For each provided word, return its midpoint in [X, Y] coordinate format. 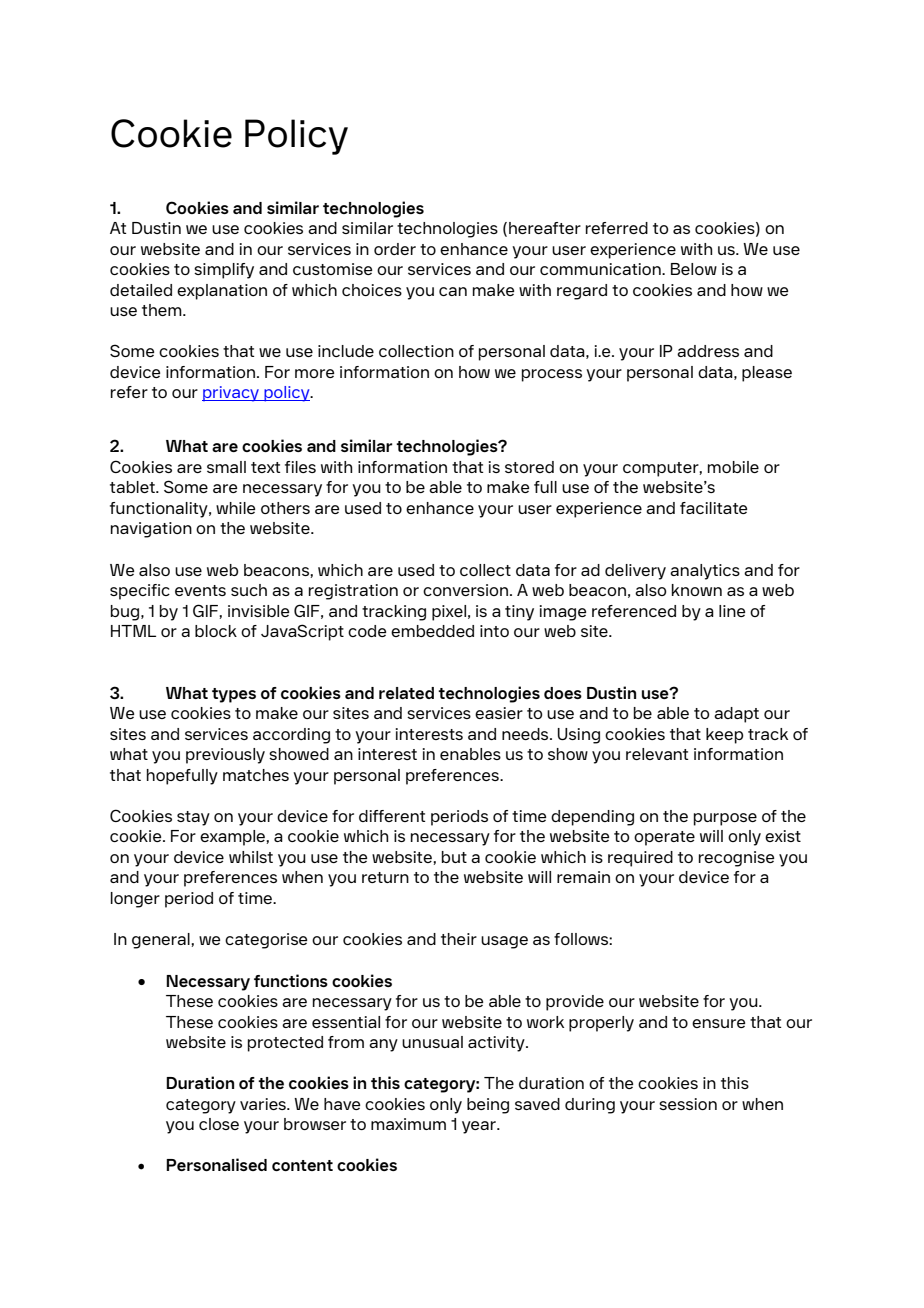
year [480, 1127]
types [234, 695]
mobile [733, 467]
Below [694, 269]
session [688, 1104]
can [453, 291]
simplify [224, 271]
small [226, 467]
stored [529, 467]
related [406, 693]
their [459, 939]
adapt [736, 715]
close [219, 1124]
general [162, 941]
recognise [736, 859]
